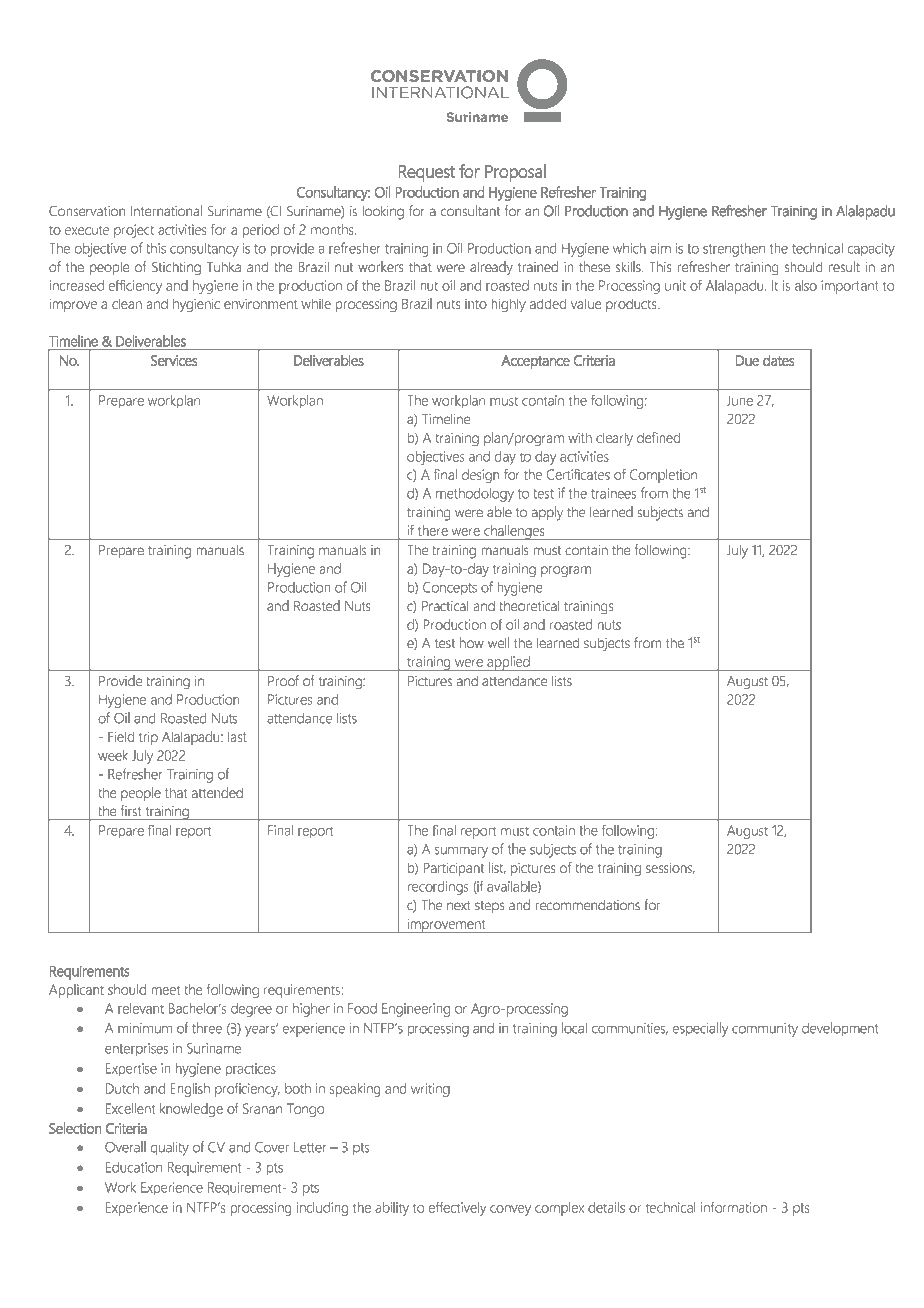 The image size is (924, 1308). I want to click on trip, so click(148, 738).
